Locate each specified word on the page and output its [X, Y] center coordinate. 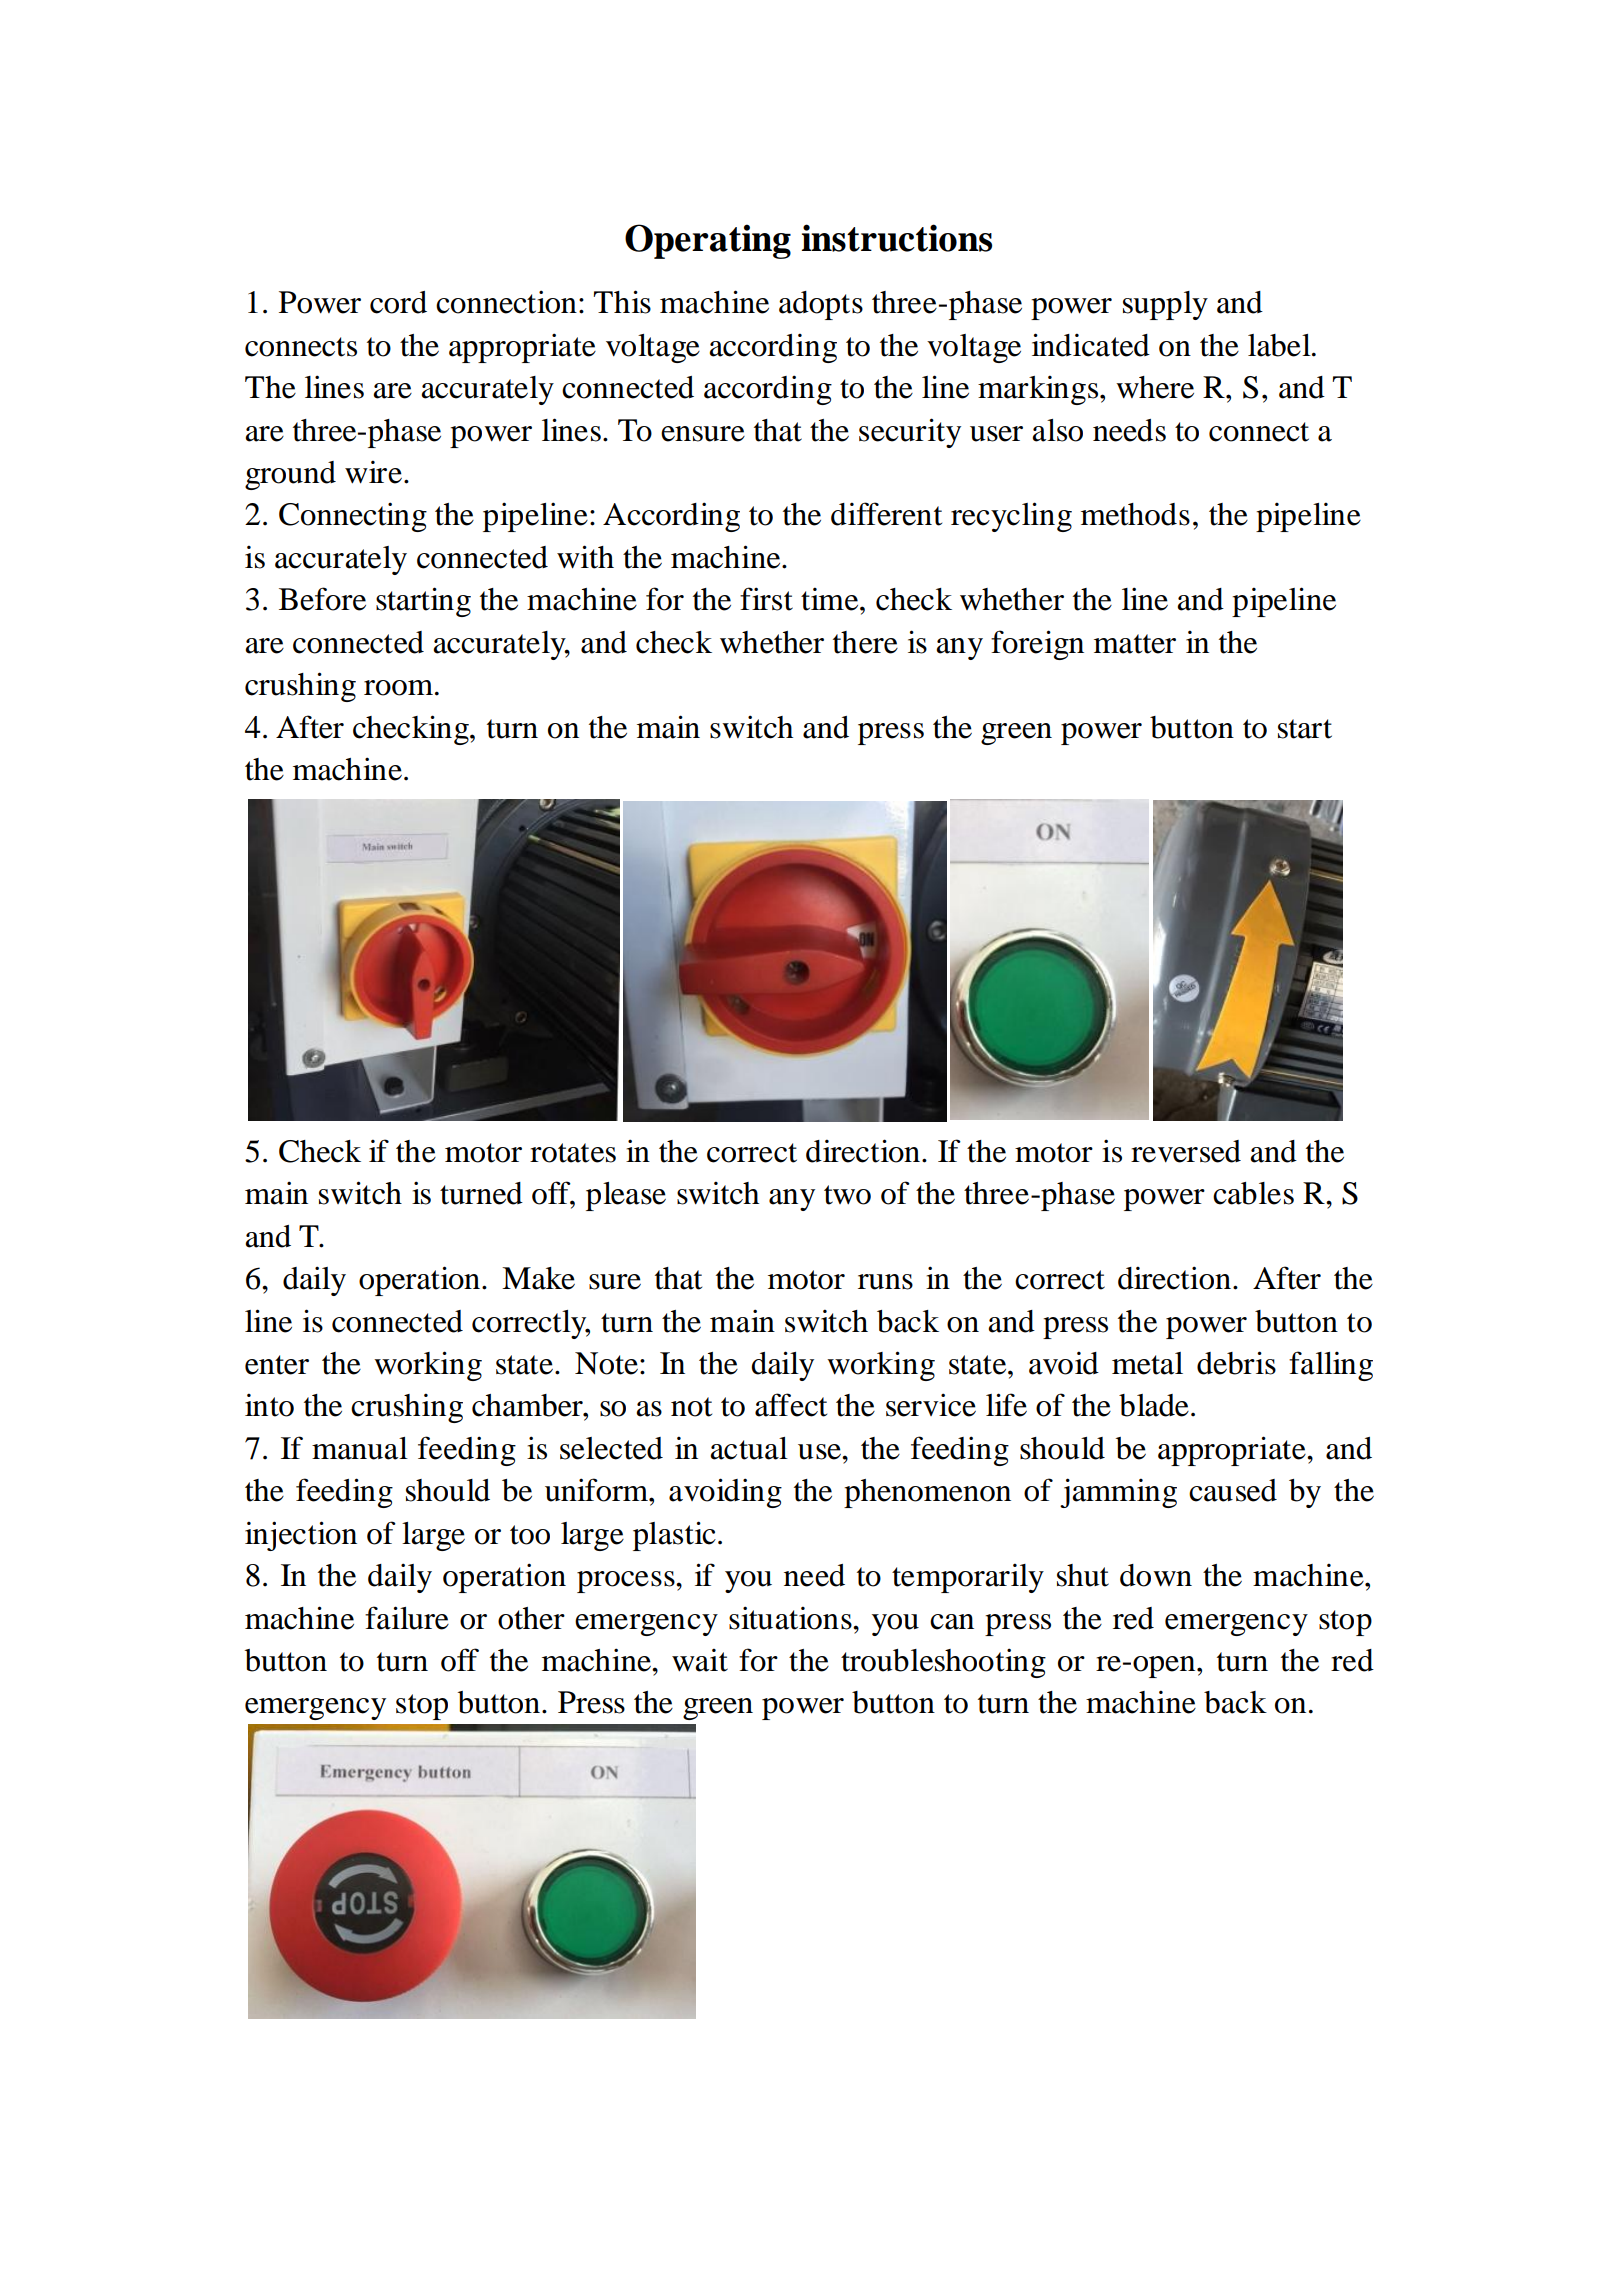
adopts [821, 305]
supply [1165, 305]
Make [538, 1278]
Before [322, 599]
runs [885, 1282]
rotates [573, 1153]
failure [407, 1618]
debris [1236, 1363]
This [622, 302]
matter [1135, 644]
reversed [1186, 1151]
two [847, 1195]
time [831, 599]
